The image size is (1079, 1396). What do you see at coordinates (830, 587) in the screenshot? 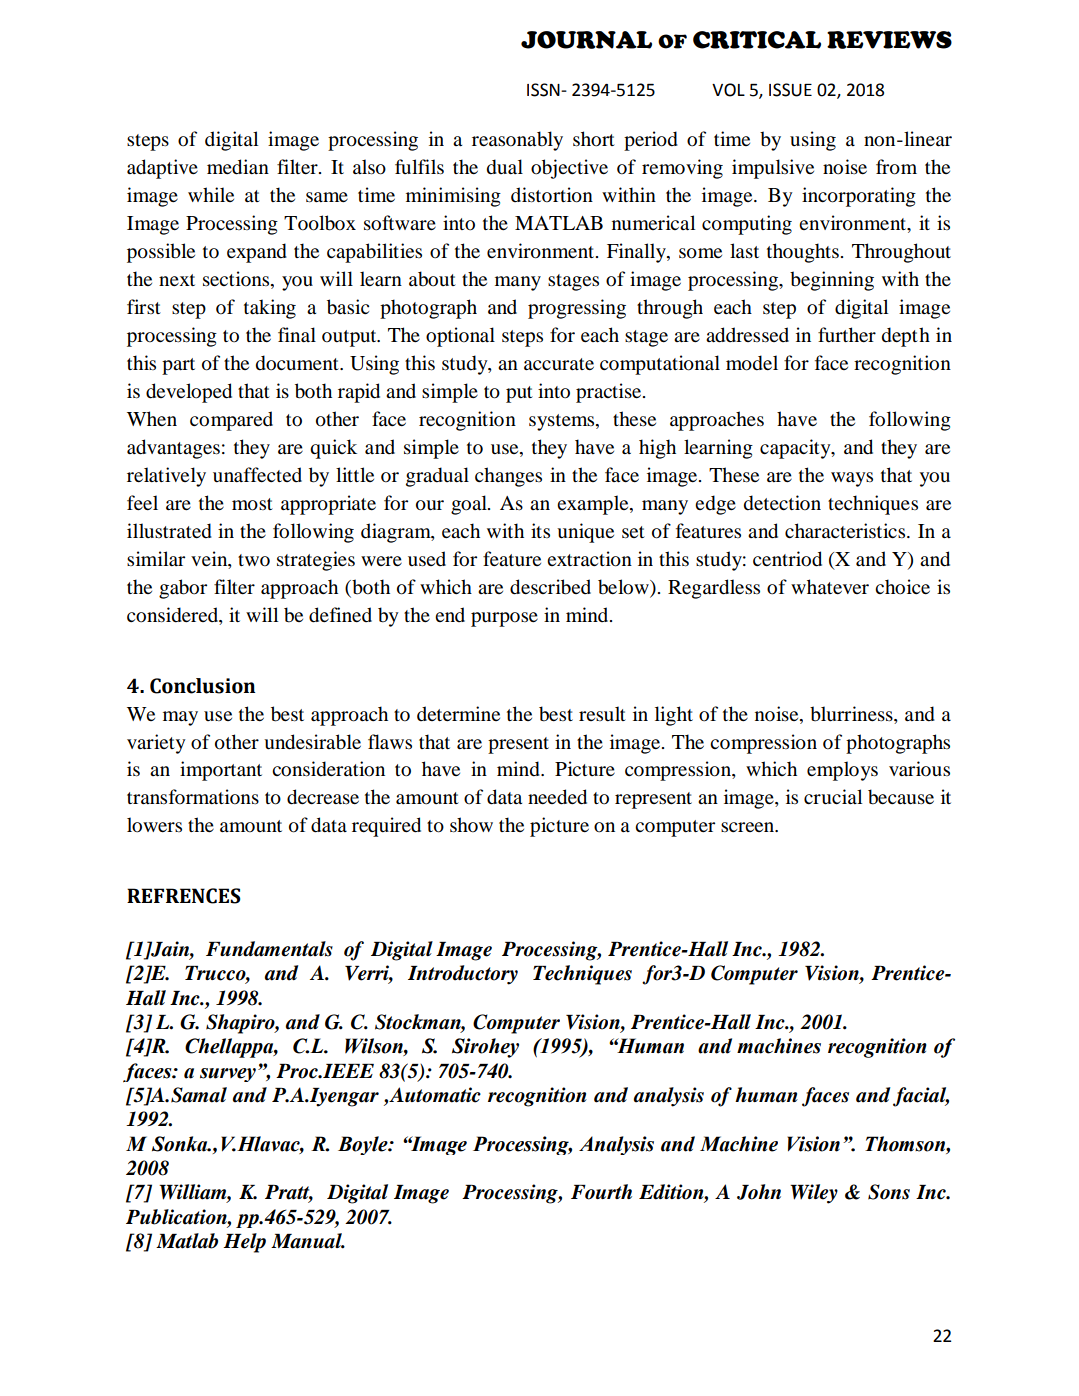
I see `whatever` at bounding box center [830, 587].
